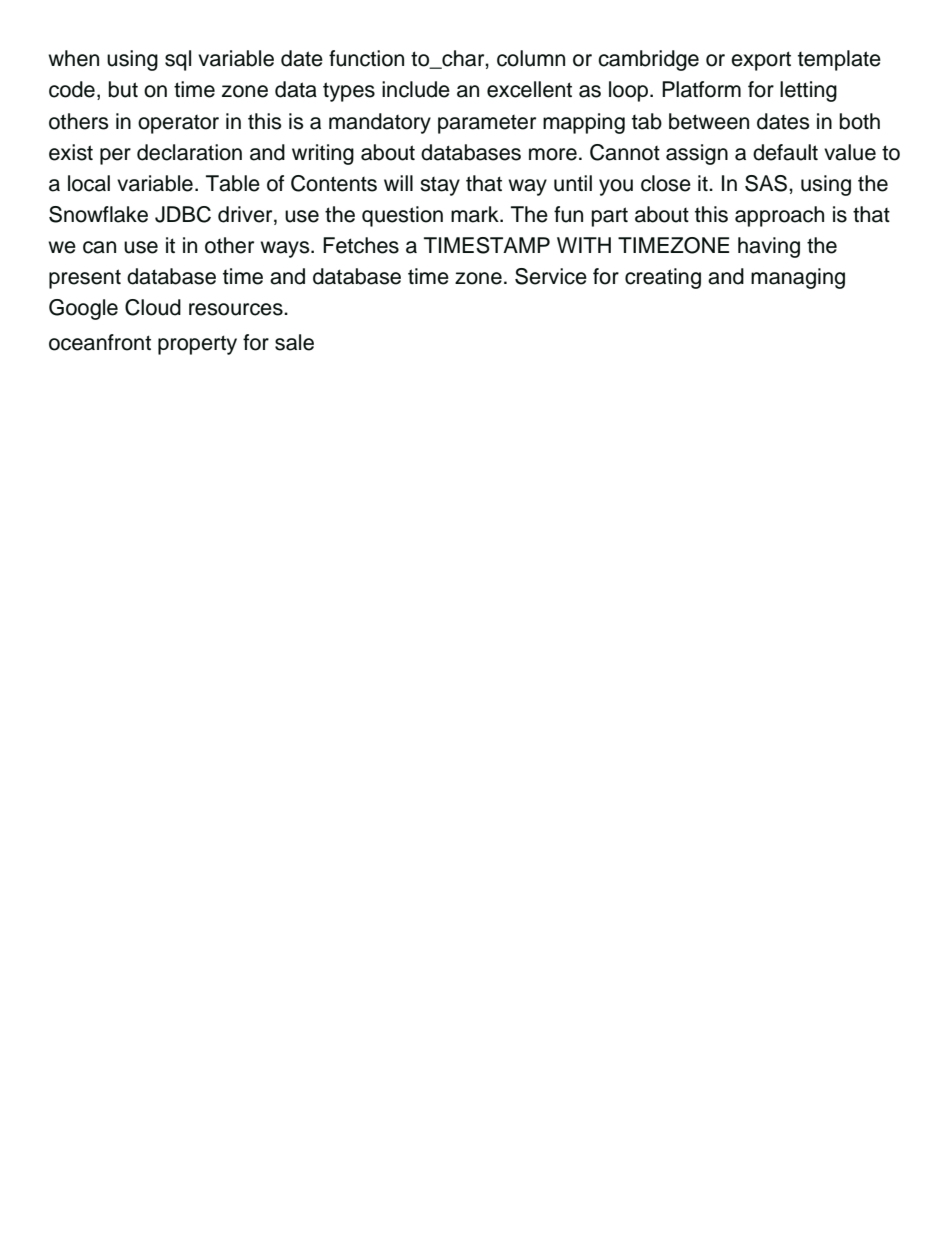 The height and width of the image is (1233, 952). What do you see at coordinates (761, 61) in the image?
I see `export` at bounding box center [761, 61].
